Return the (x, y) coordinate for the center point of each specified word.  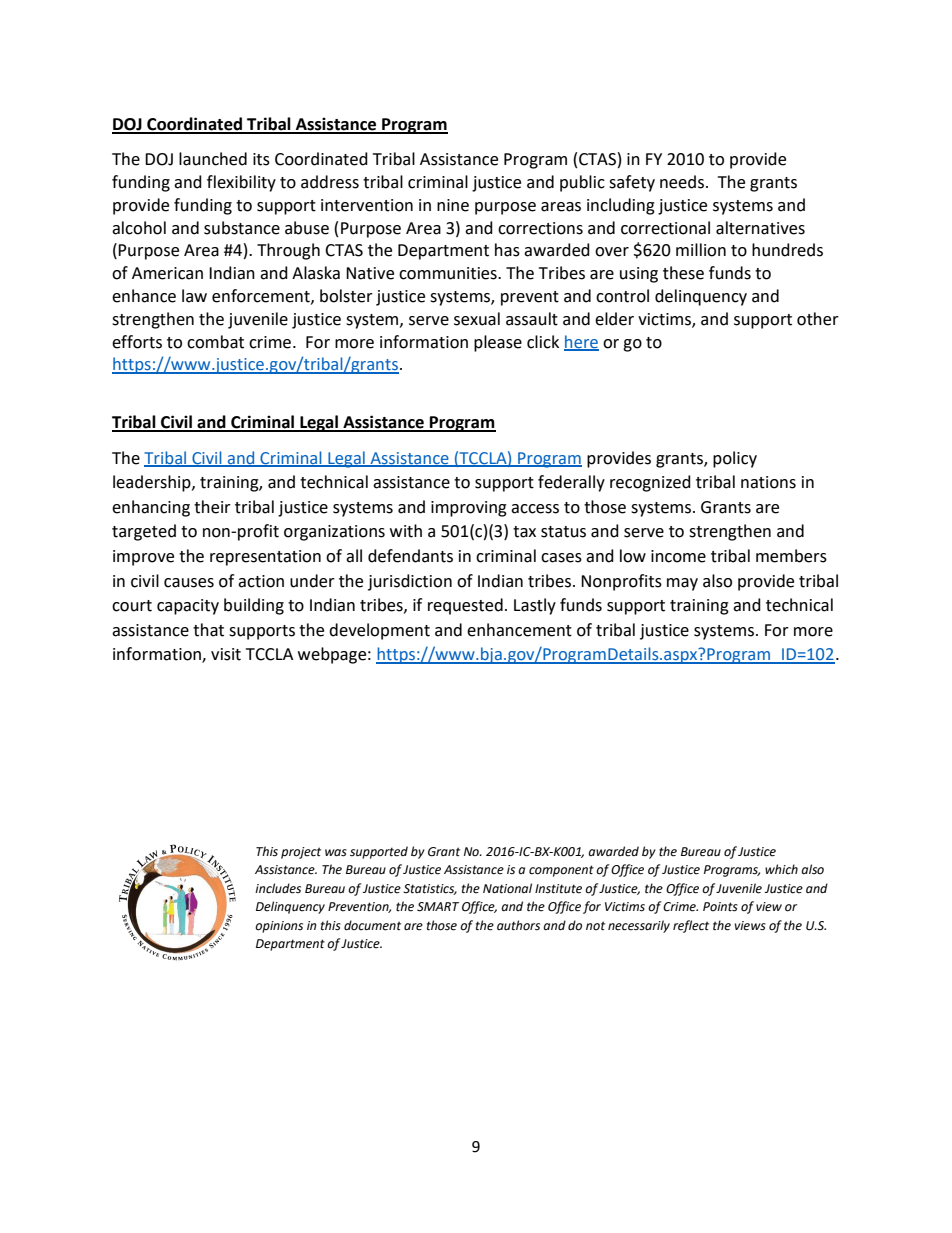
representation (265, 558)
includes (278, 888)
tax (524, 532)
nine (453, 205)
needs (682, 182)
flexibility (241, 183)
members (791, 556)
